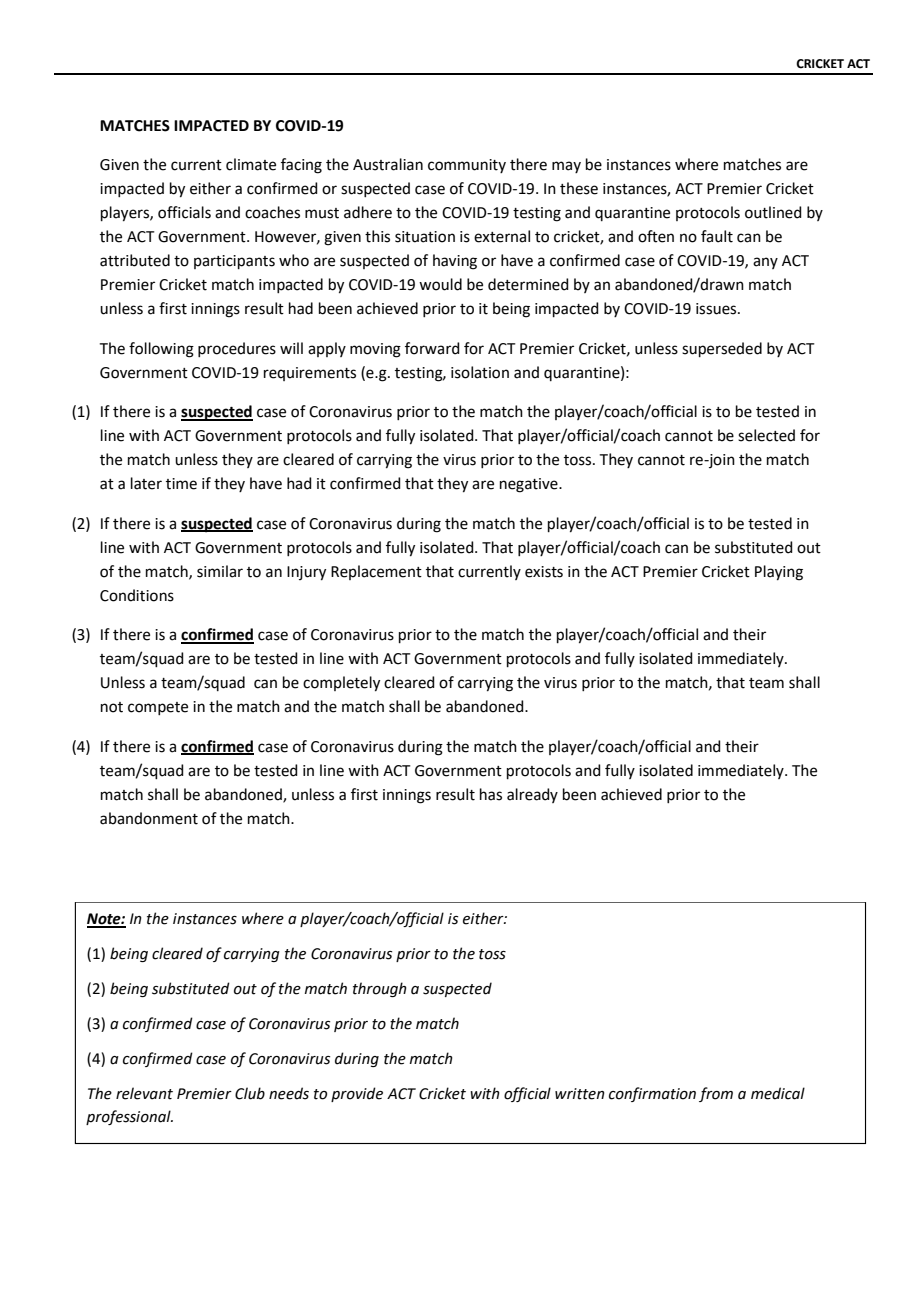 This page has width=924, height=1308. I want to click on abandonment, so click(149, 818).
